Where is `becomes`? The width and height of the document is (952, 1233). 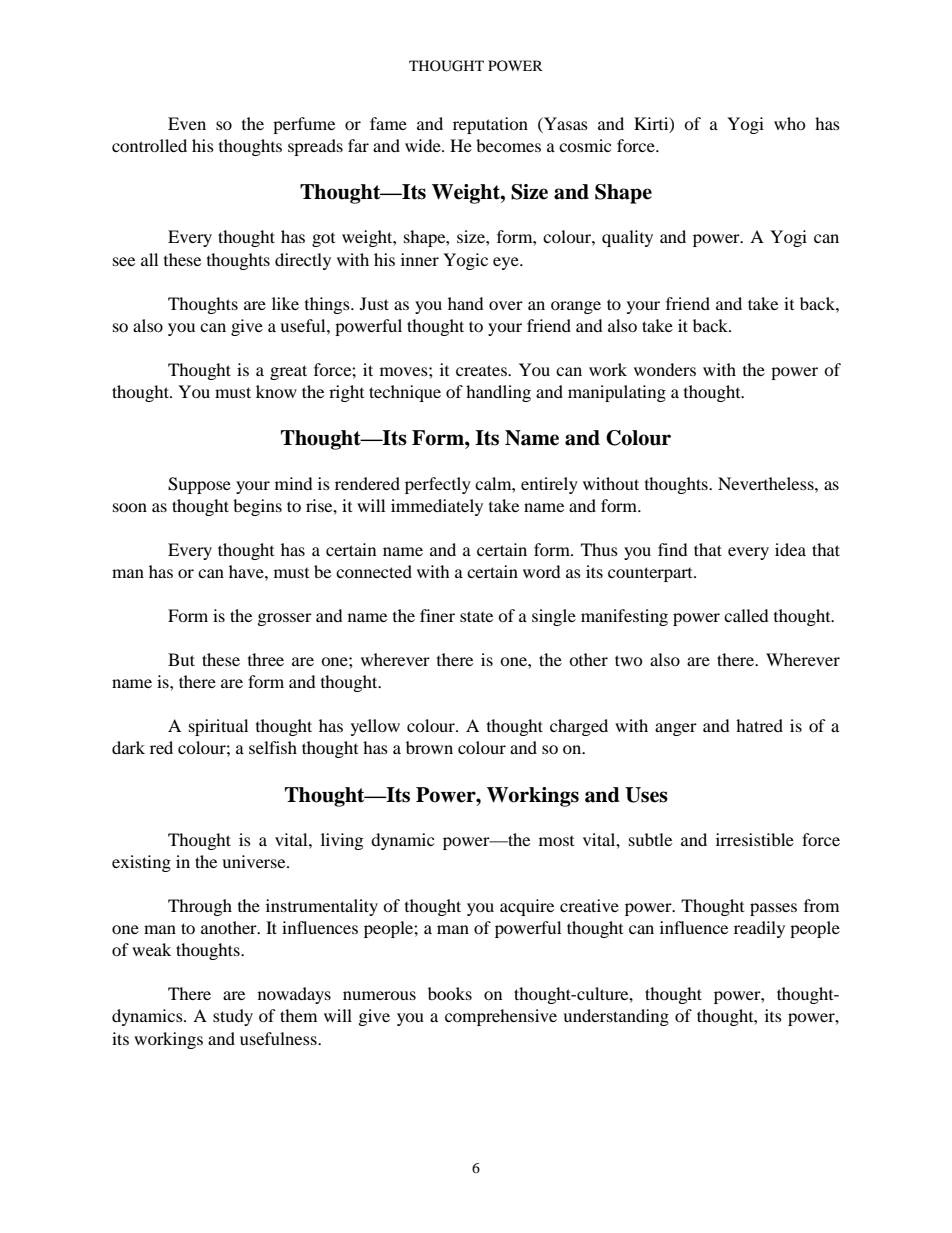 becomes is located at coordinates (508, 145).
